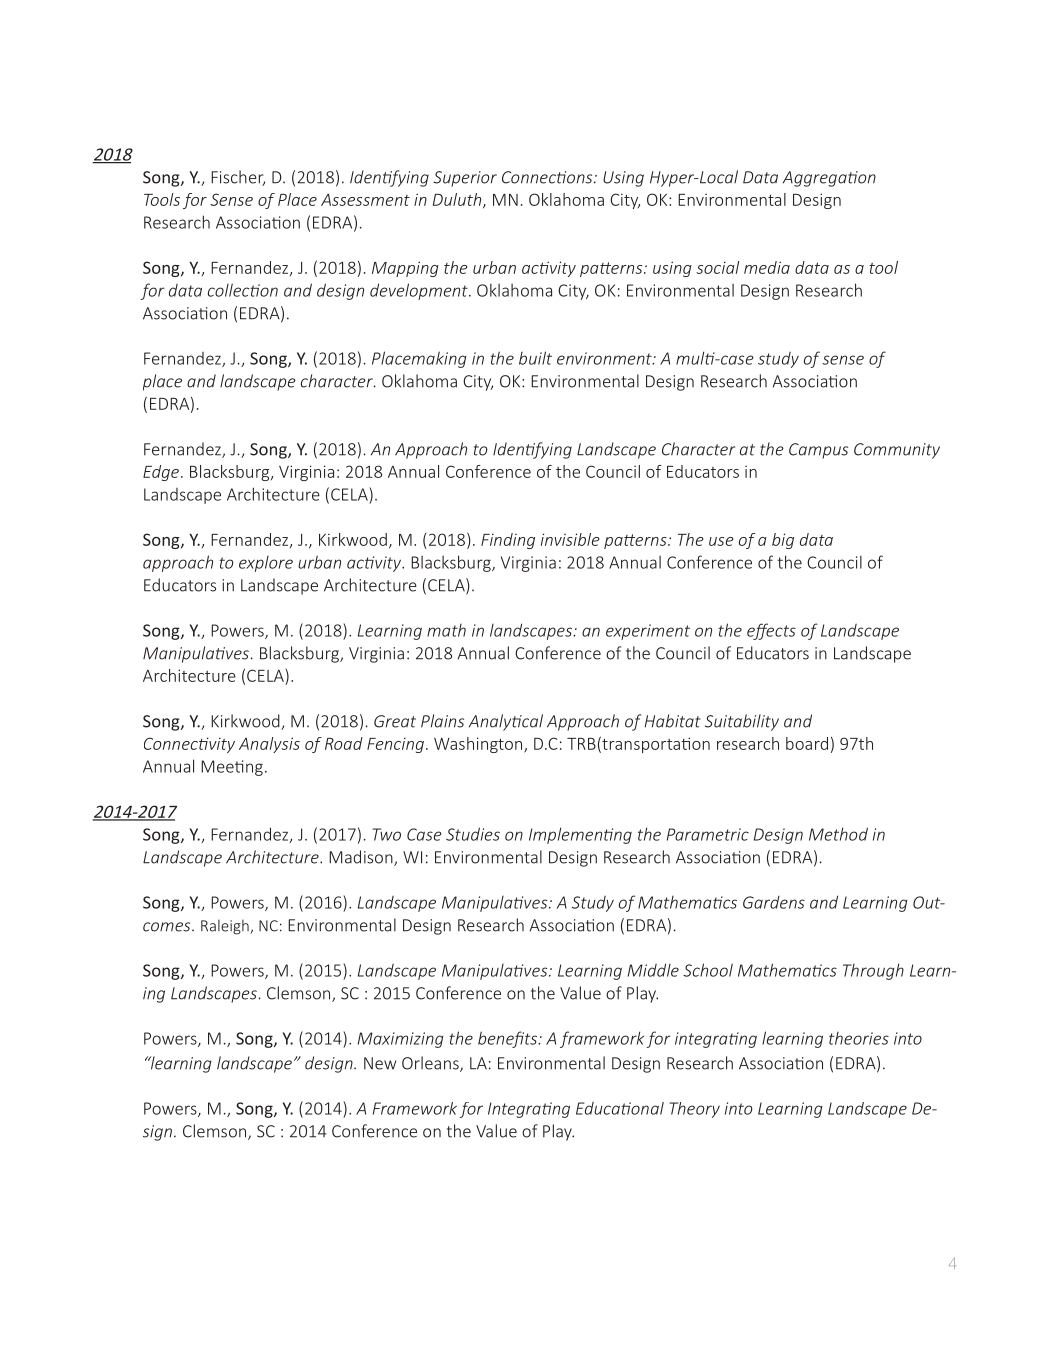 The width and height of the screenshot is (1051, 1360). What do you see at coordinates (829, 179) in the screenshot?
I see `Aggregation` at bounding box center [829, 179].
